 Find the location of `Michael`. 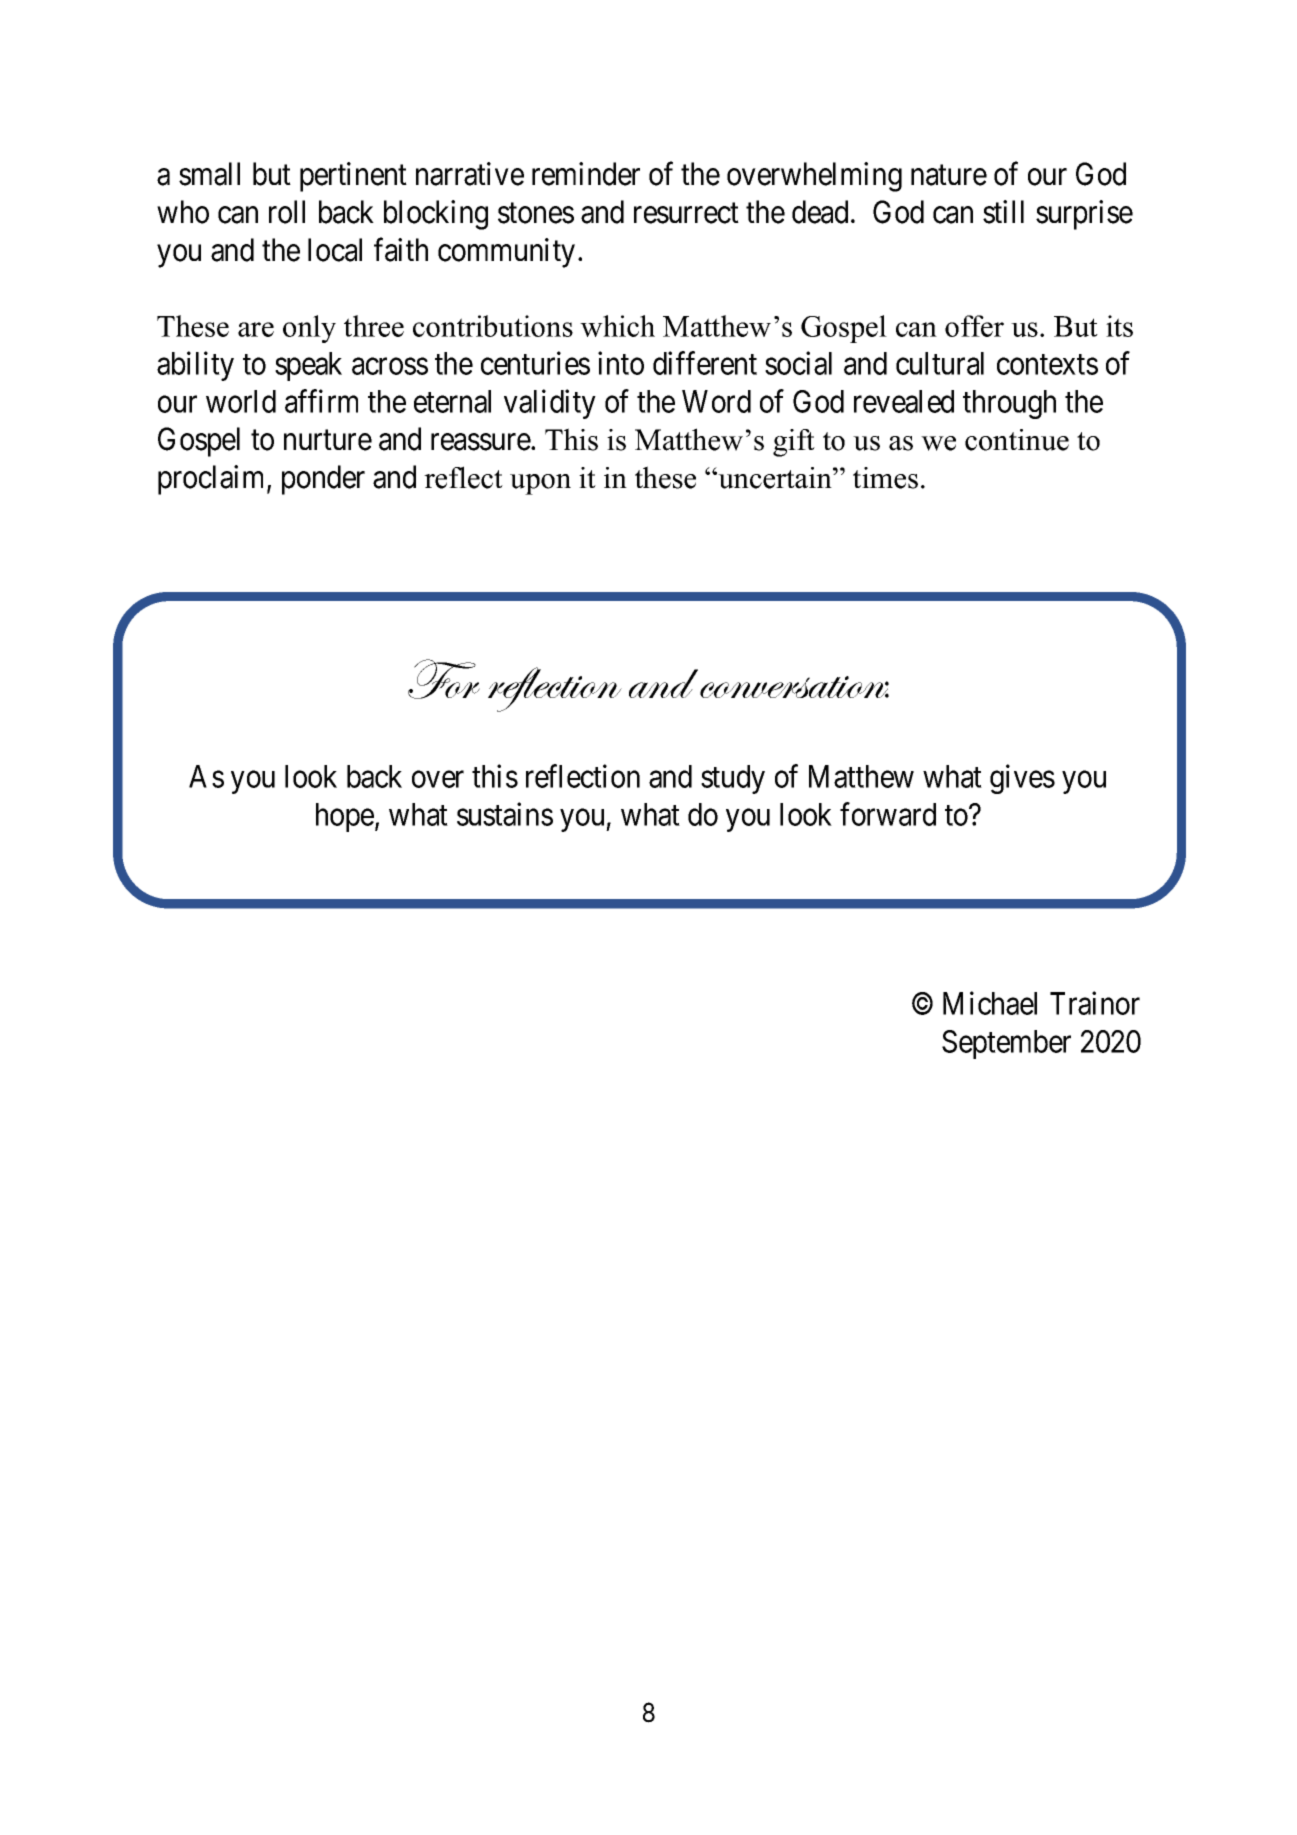

Michael is located at coordinates (990, 1003).
